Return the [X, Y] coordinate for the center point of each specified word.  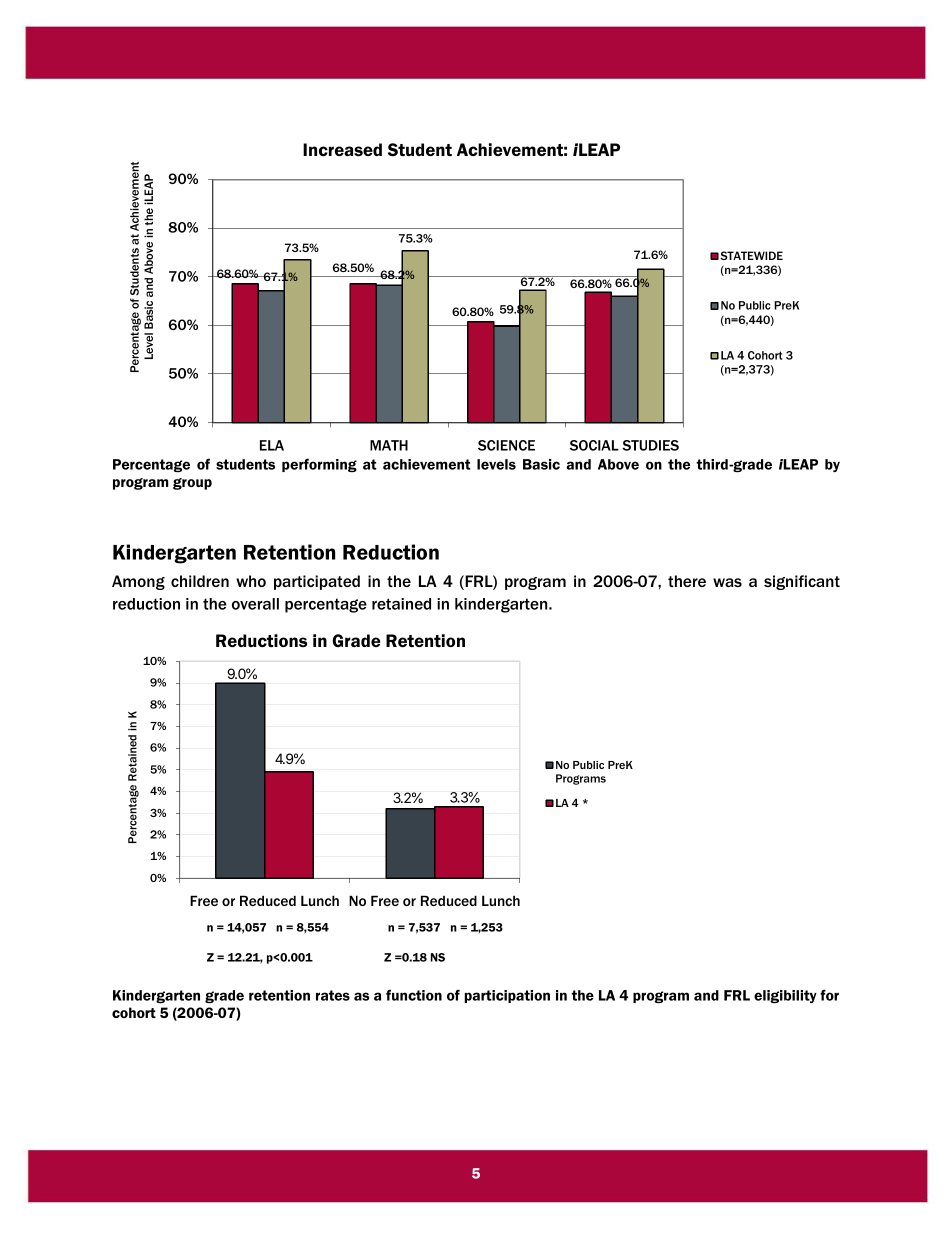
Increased [342, 149]
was [727, 582]
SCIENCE [506, 445]
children [200, 581]
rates [333, 995]
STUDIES [650, 445]
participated [317, 582]
